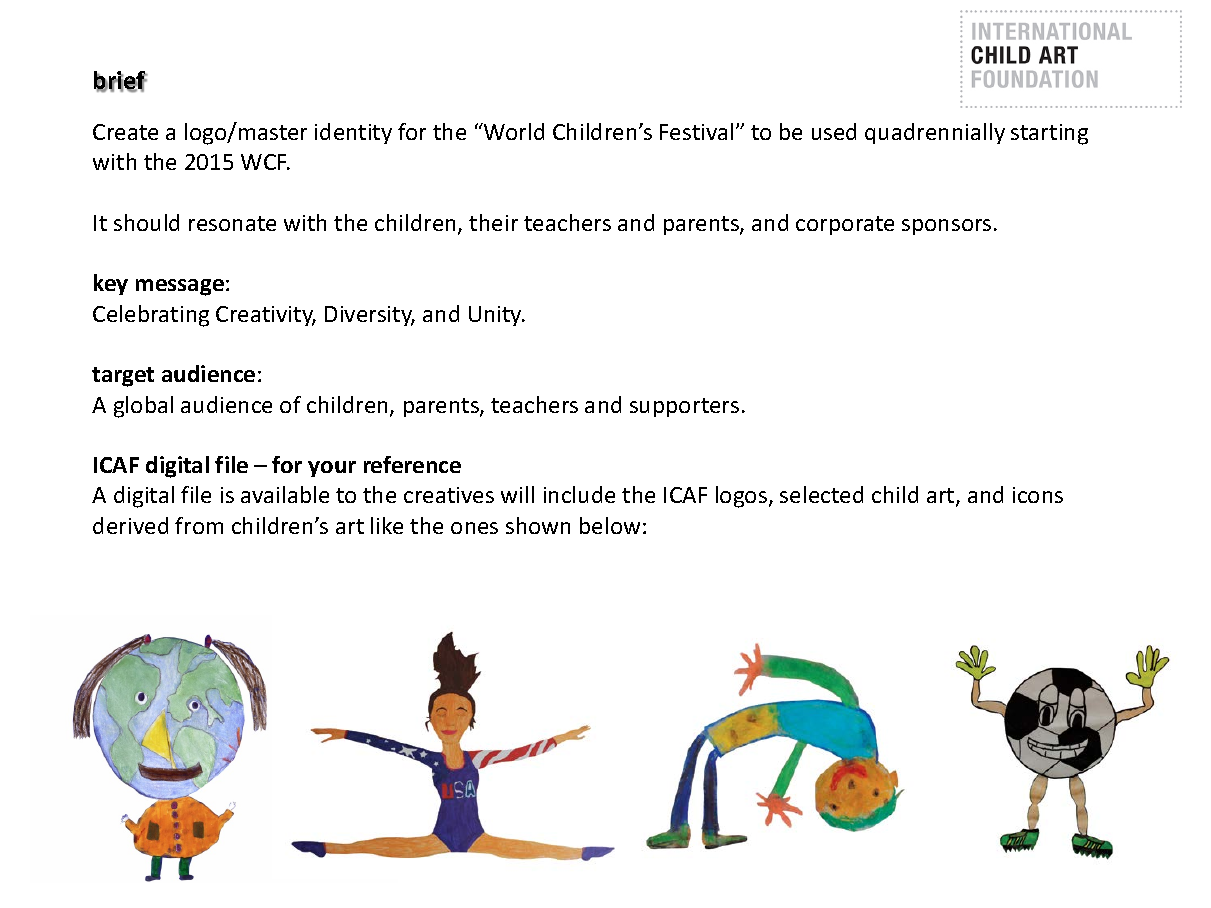 Image resolution: width=1211 pixels, height=908 pixels. I want to click on their, so click(493, 222).
